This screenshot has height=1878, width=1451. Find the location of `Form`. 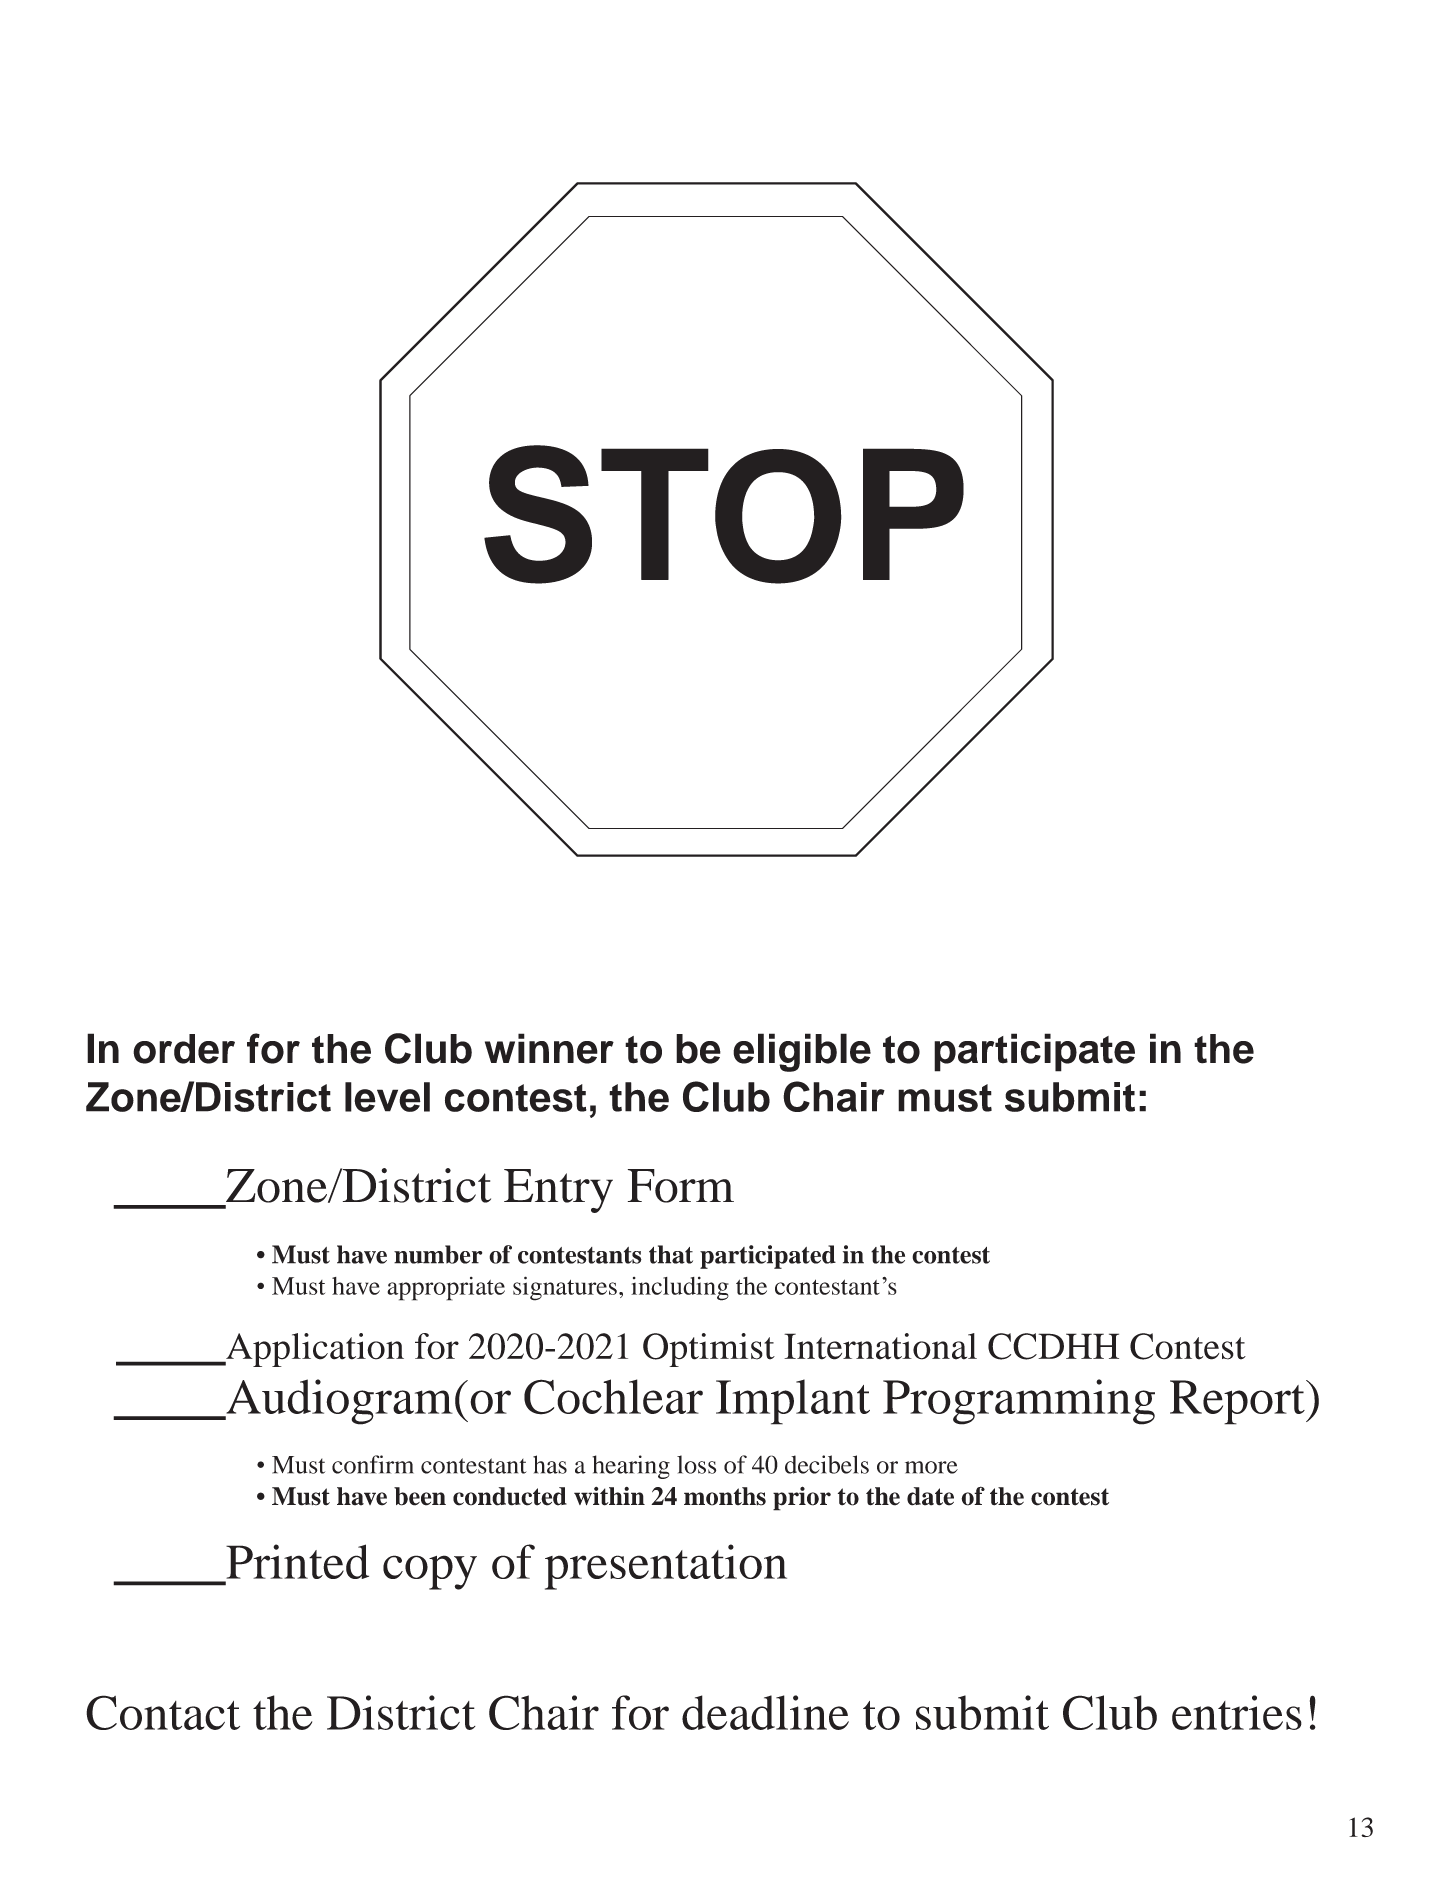

Form is located at coordinates (681, 1186).
